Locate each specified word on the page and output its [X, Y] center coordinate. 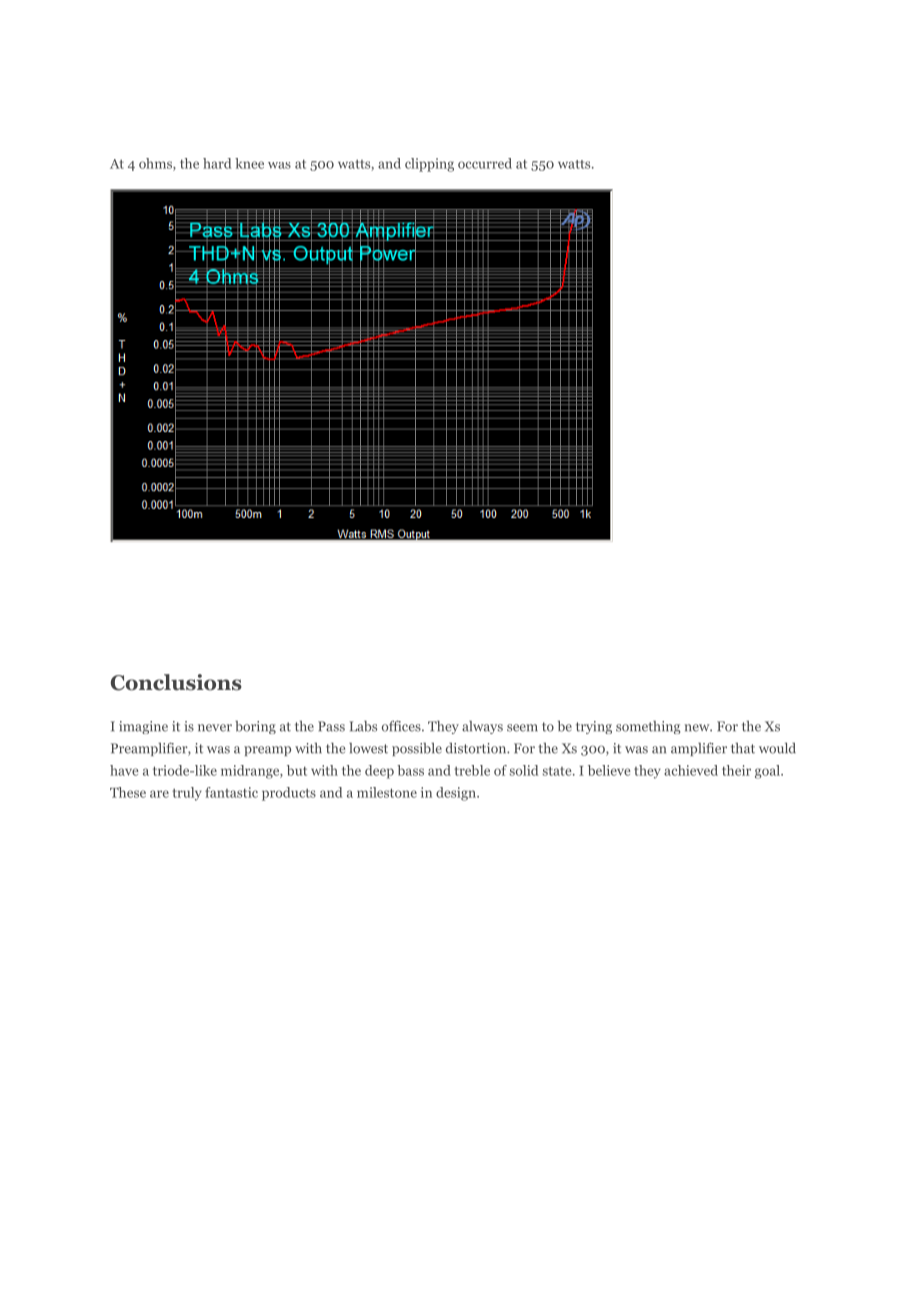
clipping [429, 165]
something [648, 727]
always [482, 727]
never [215, 728]
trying [594, 727]
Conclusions [176, 682]
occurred [485, 163]
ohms [156, 164]
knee [249, 163]
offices [402, 726]
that [743, 748]
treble [472, 770]
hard [217, 163]
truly [187, 794]
